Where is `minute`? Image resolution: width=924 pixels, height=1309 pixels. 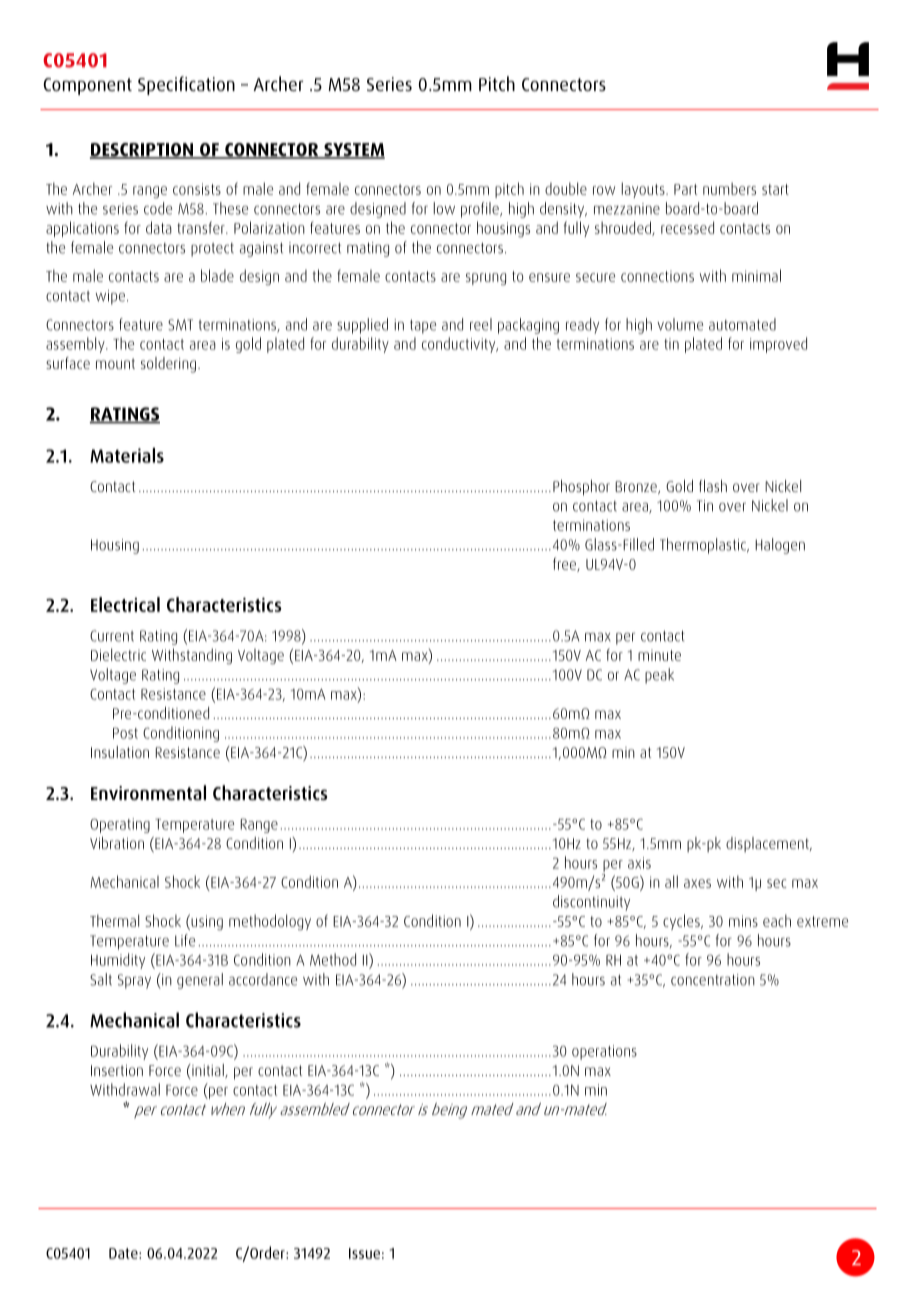 minute is located at coordinates (659, 655).
